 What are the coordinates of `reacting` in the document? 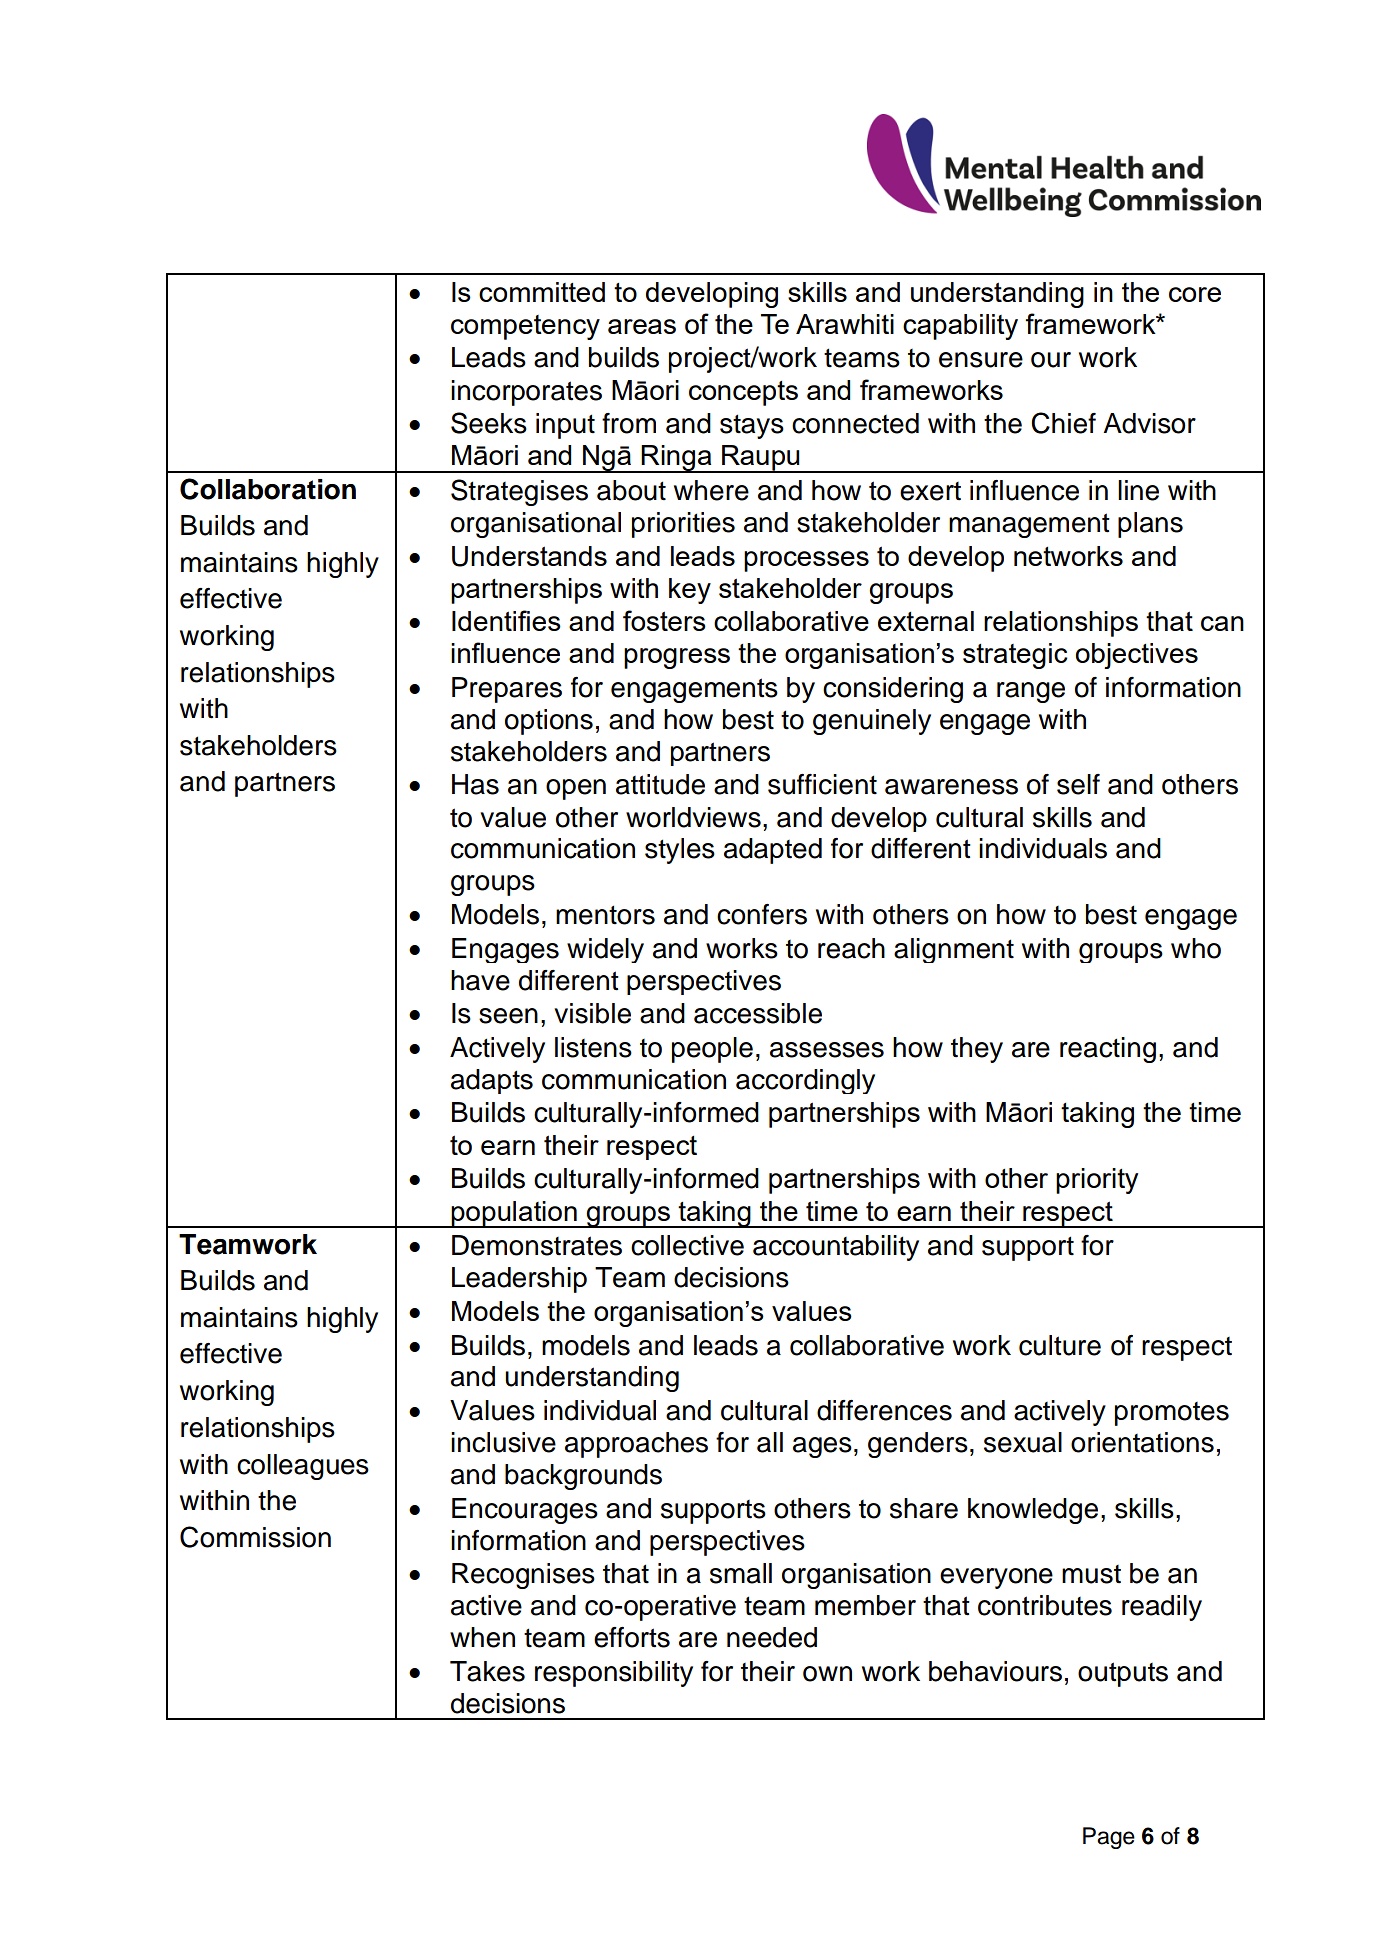 It's located at (1108, 1050).
